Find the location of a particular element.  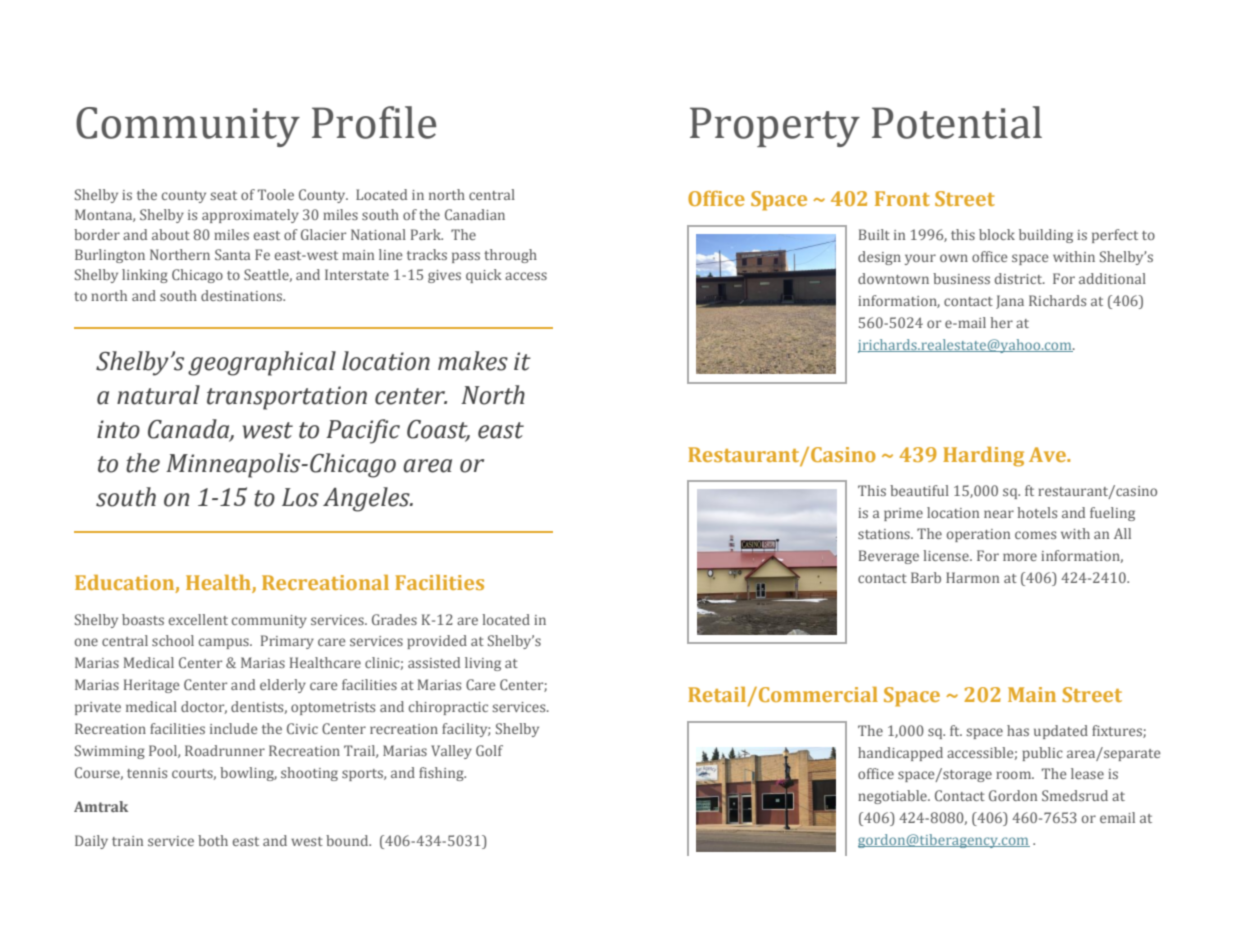

Los is located at coordinates (300, 497).
